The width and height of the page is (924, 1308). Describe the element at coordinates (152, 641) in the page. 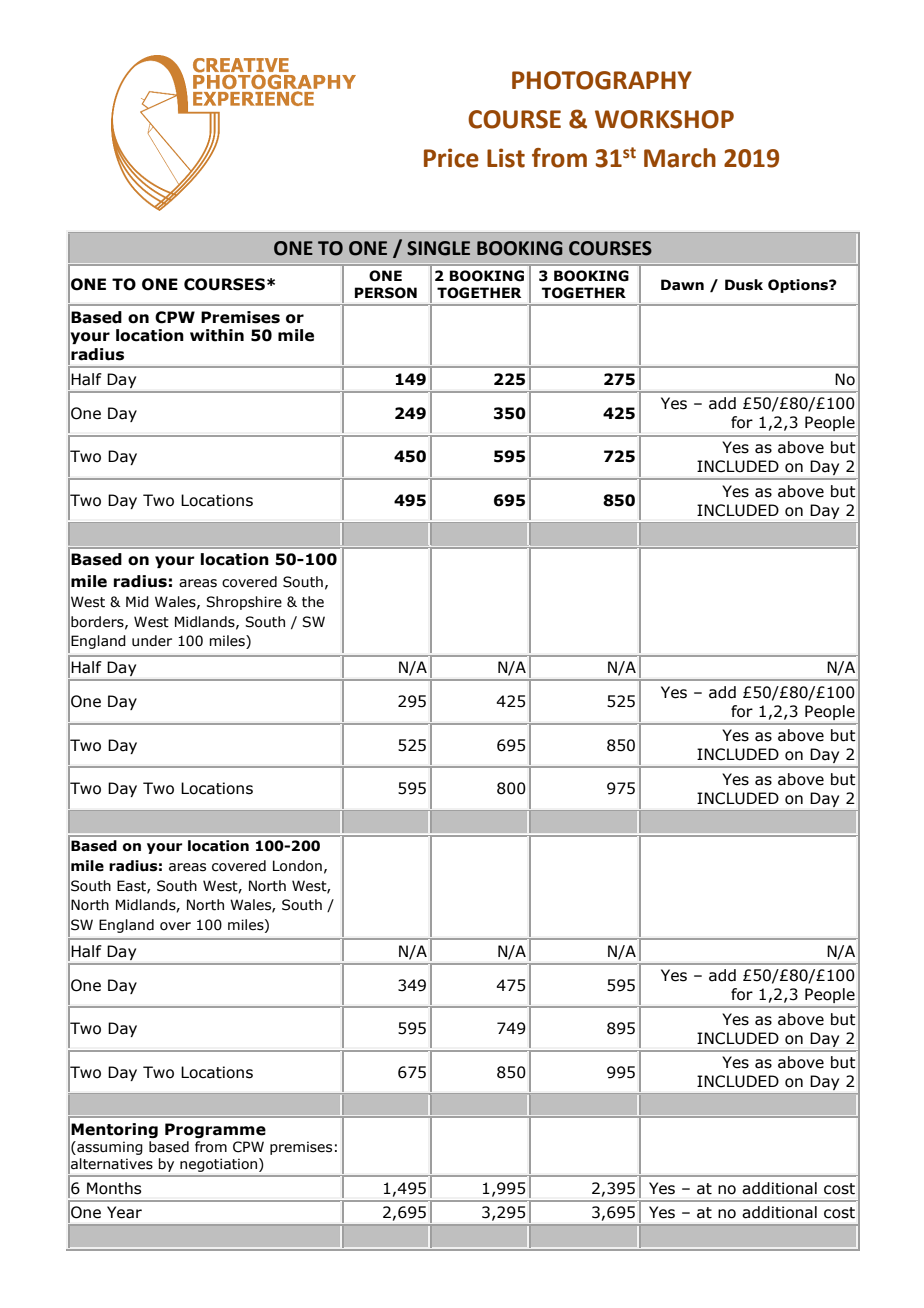

I see `under` at that location.
